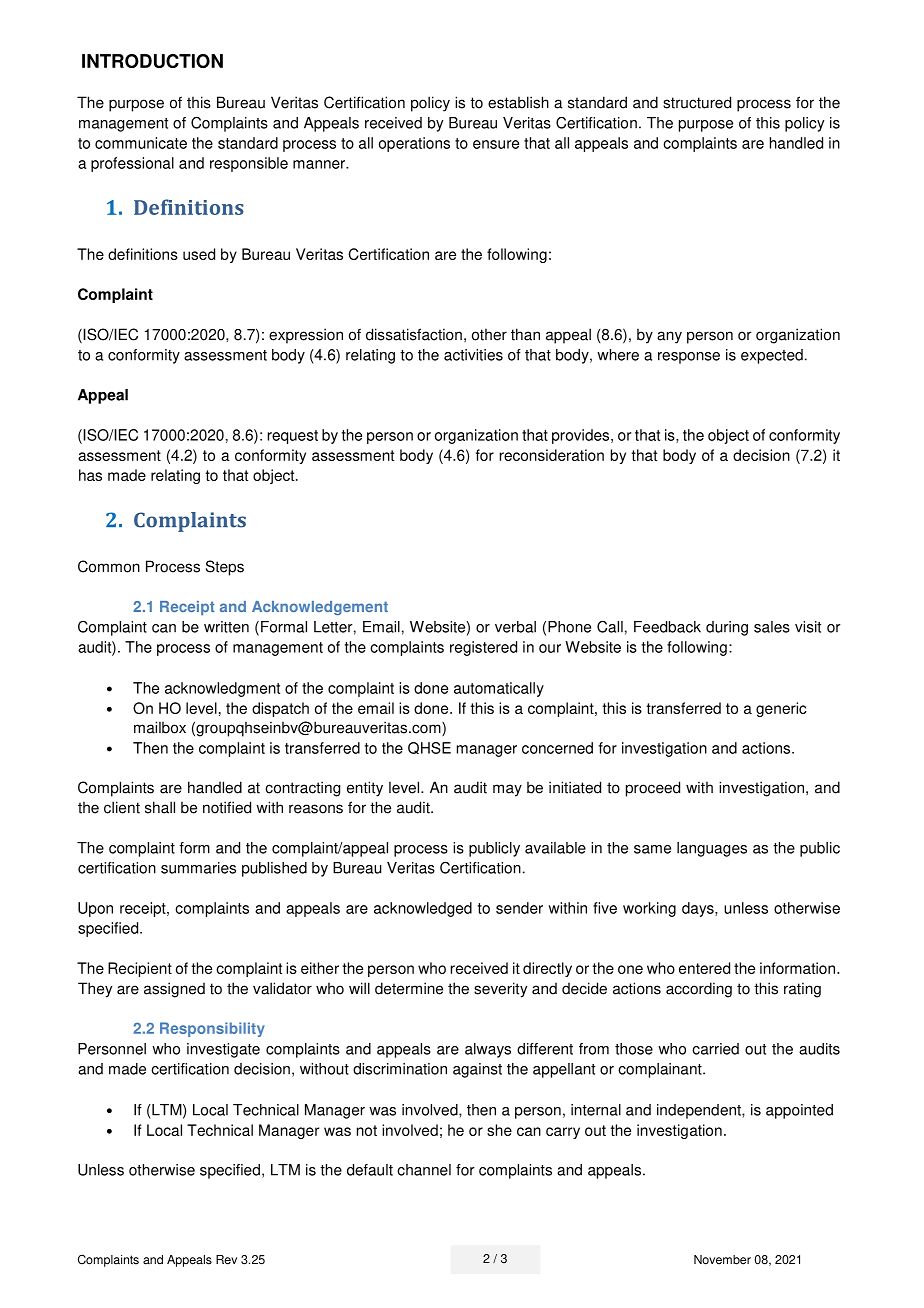  What do you see at coordinates (222, 689) in the screenshot?
I see `acknowledgment` at bounding box center [222, 689].
